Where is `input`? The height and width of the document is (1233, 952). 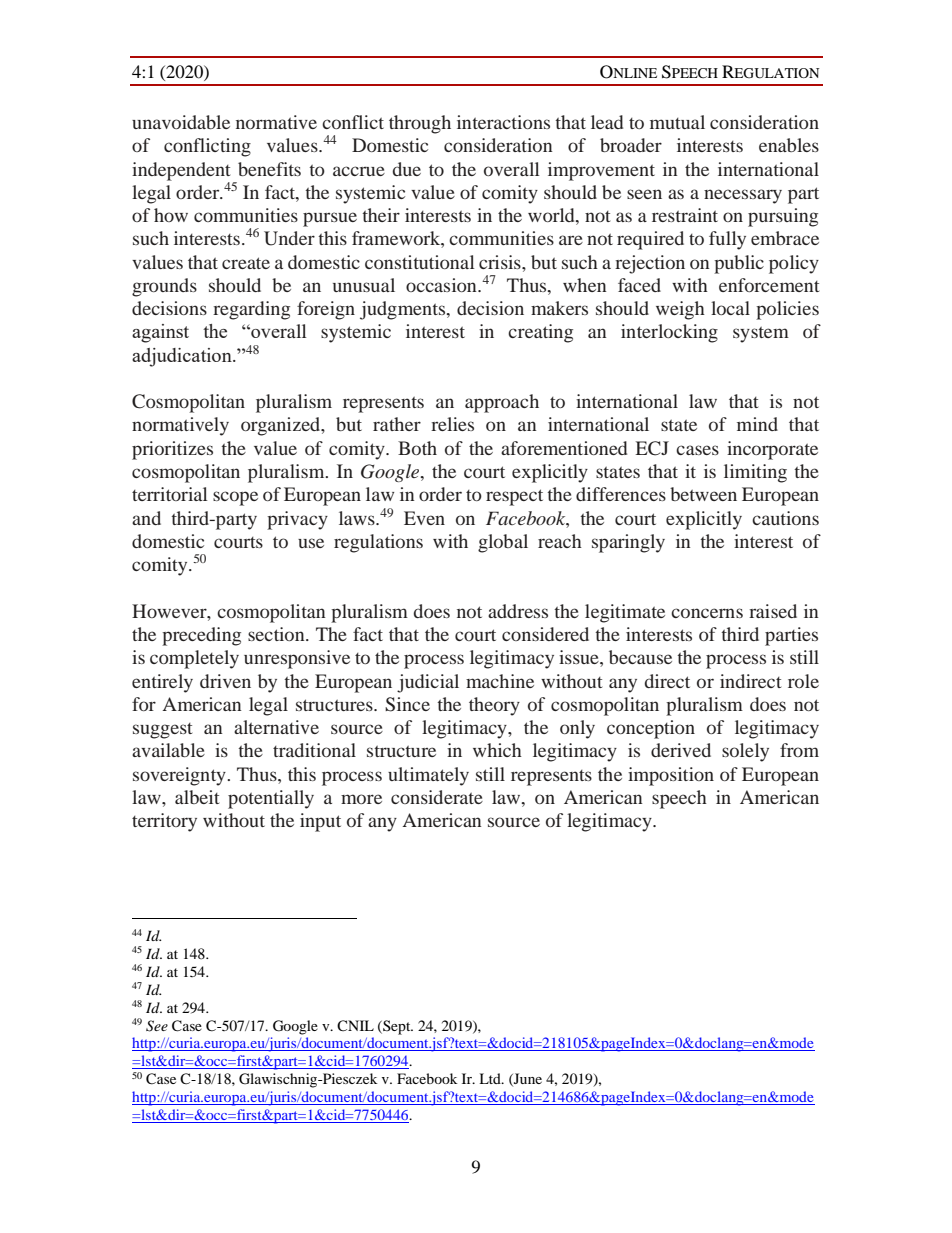 input is located at coordinates (320, 822).
